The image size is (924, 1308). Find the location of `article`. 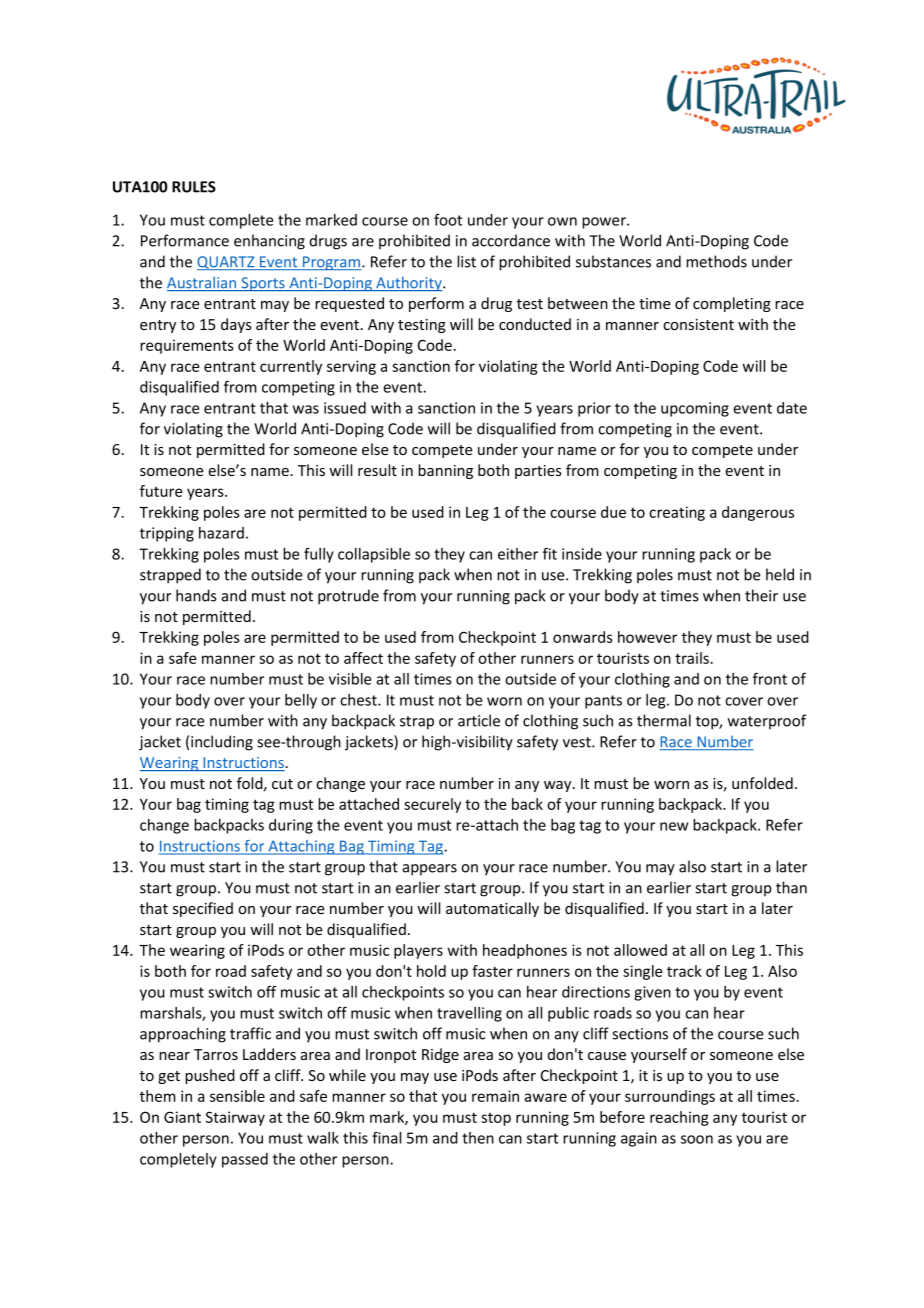

article is located at coordinates (479, 720).
